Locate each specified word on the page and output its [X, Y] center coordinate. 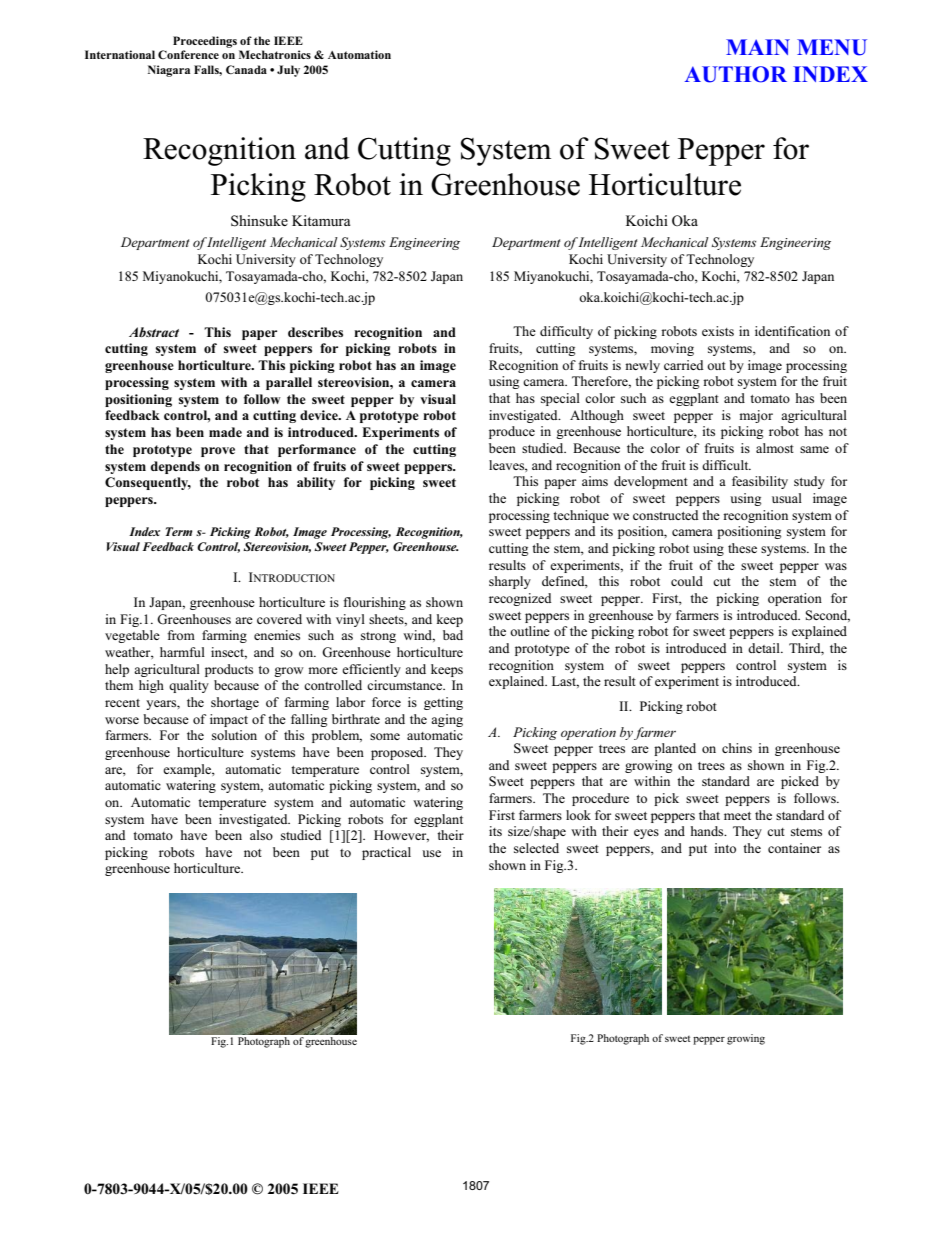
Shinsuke [259, 221]
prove [218, 452]
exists [718, 331]
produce [512, 432]
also [261, 835]
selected [536, 848]
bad [453, 635]
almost [775, 448]
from [181, 635]
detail [765, 648]
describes [315, 332]
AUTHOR [736, 74]
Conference [188, 54]
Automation [359, 54]
